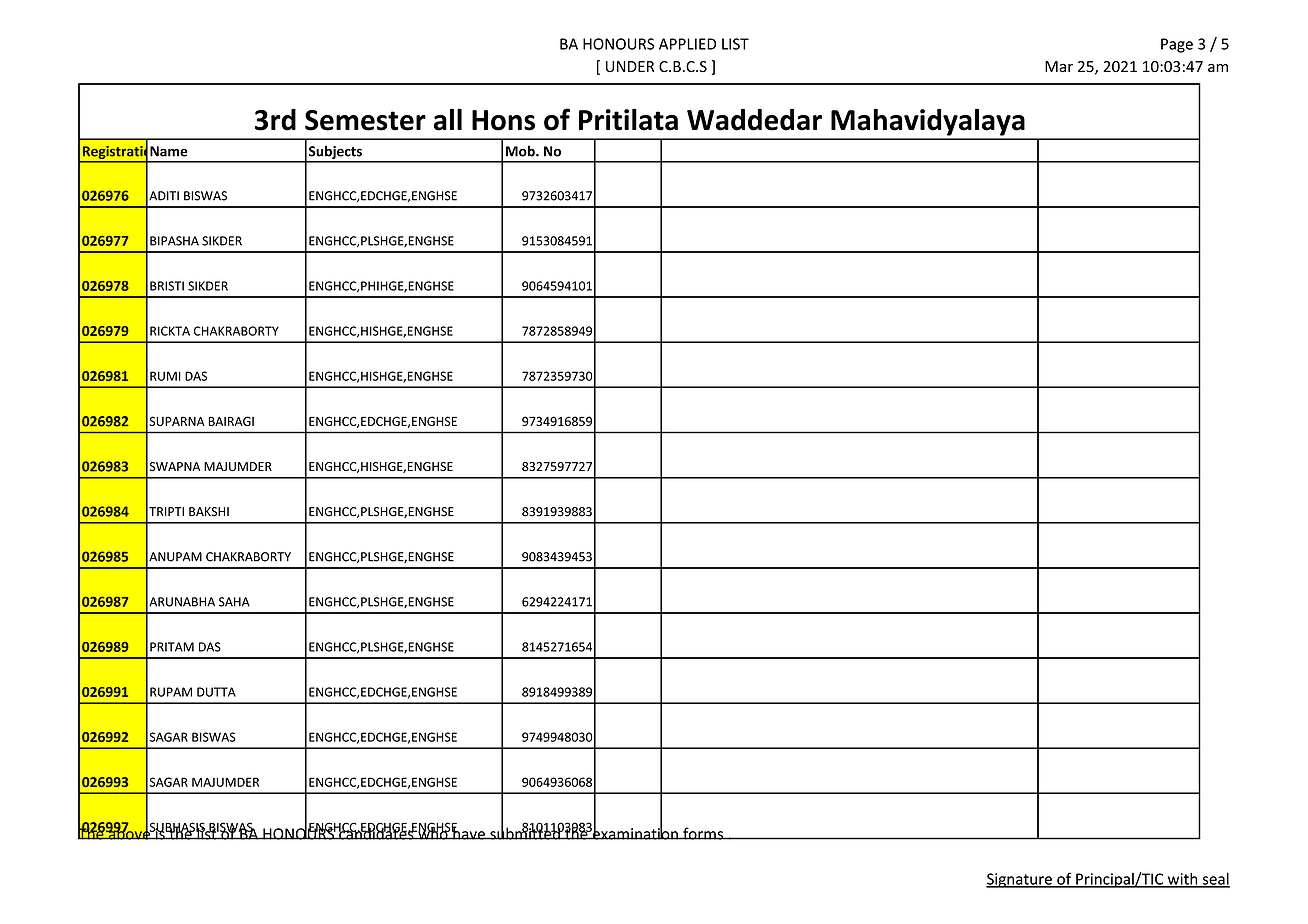  I want to click on Signature, so click(1020, 880).
